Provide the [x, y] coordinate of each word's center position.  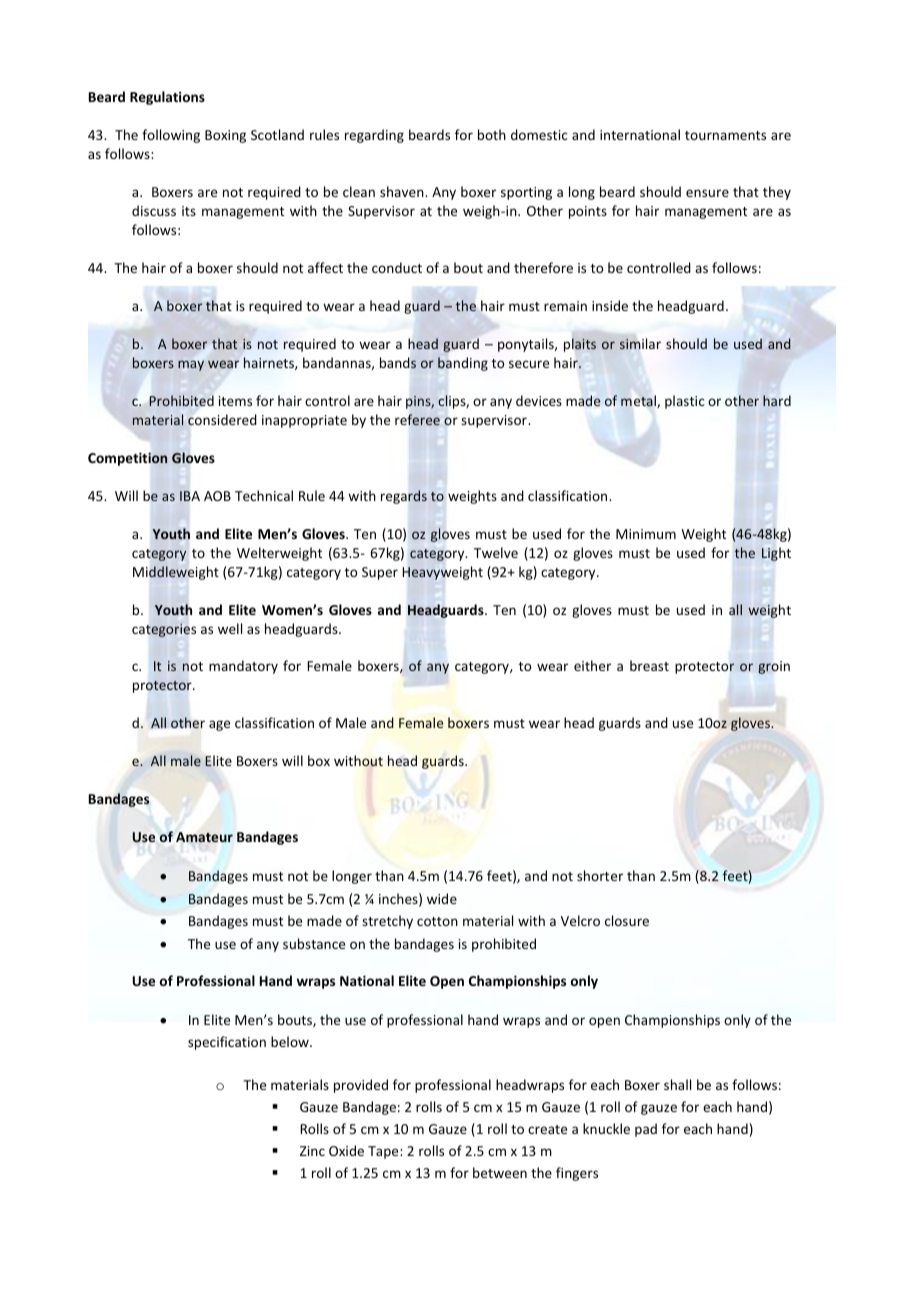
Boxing [225, 136]
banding [463, 364]
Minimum [646, 534]
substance [314, 943]
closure [627, 920]
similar [640, 344]
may [191, 365]
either [592, 665]
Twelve [496, 552]
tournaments [725, 135]
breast [649, 665]
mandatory [243, 667]
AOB [217, 496]
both [492, 134]
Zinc [312, 1151]
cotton [437, 921]
